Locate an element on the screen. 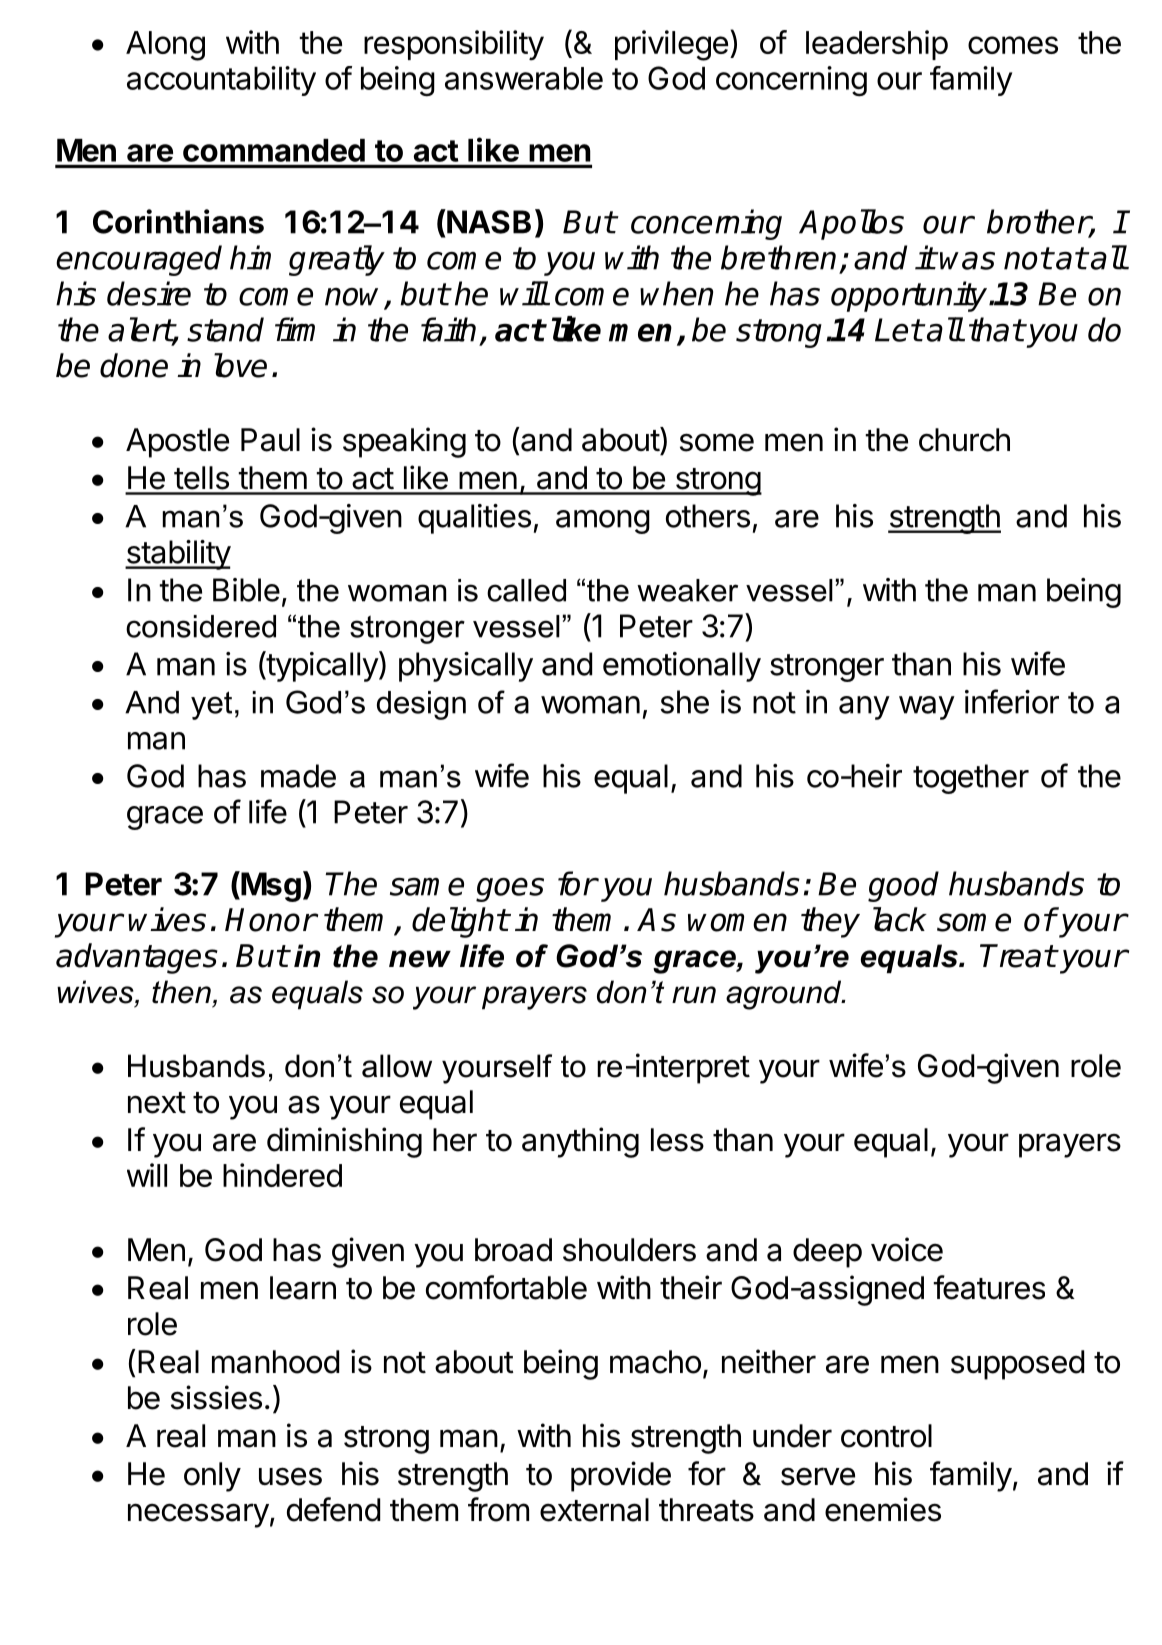 The image size is (1162, 1645). leadership is located at coordinates (877, 45).
